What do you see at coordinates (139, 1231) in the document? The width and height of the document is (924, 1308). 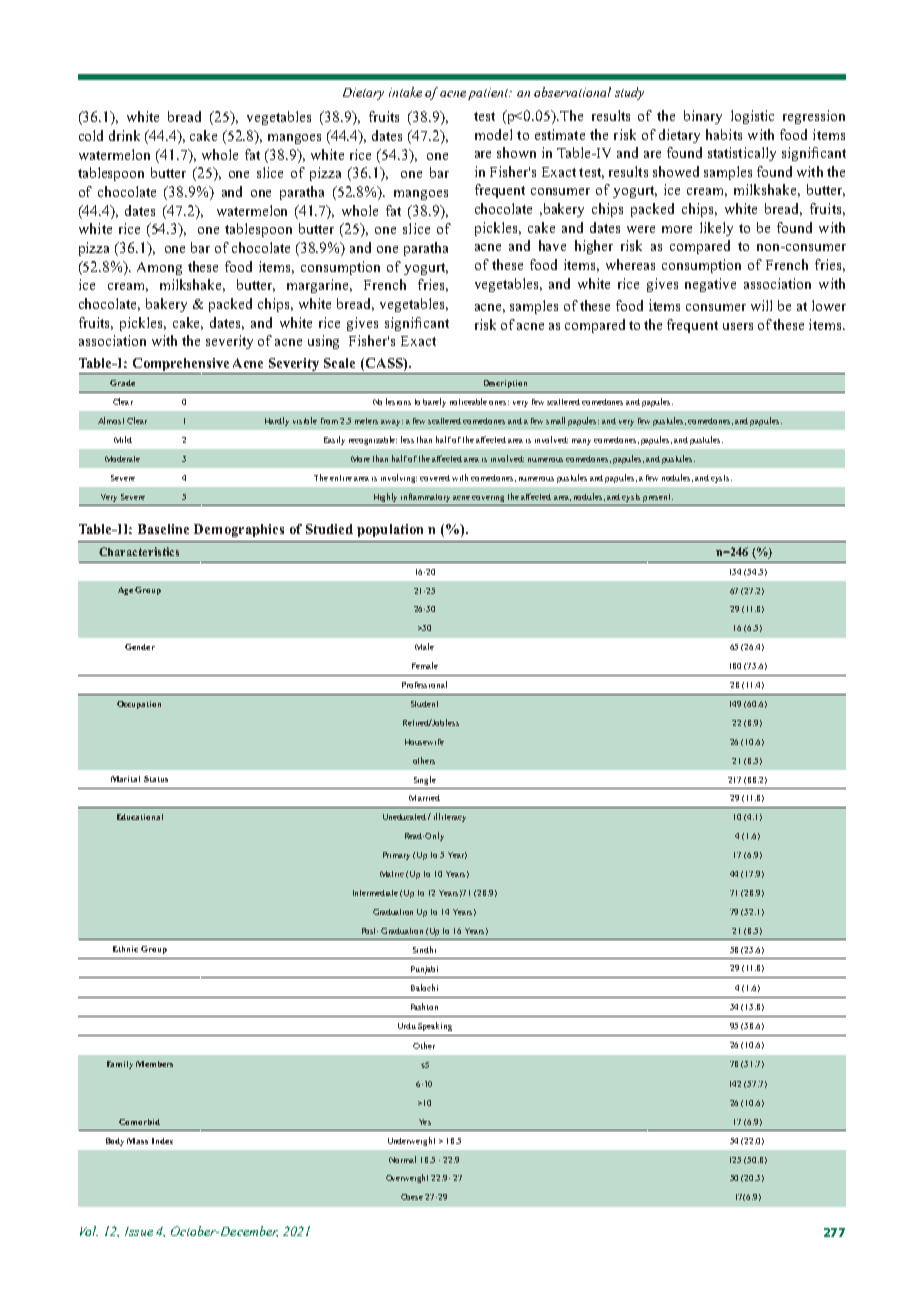 I see `Issue` at bounding box center [139, 1231].
